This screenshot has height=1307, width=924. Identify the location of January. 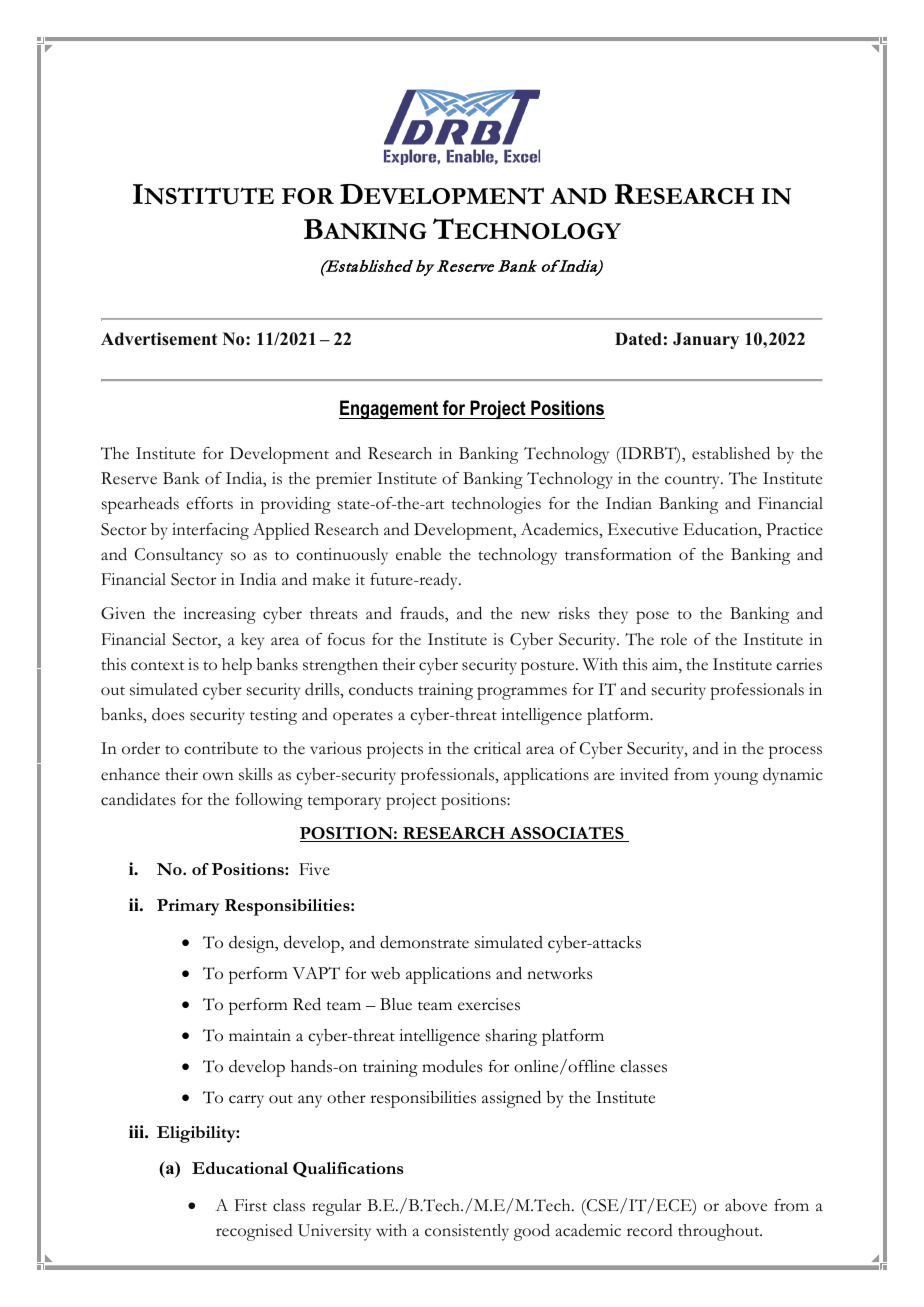
(706, 340).
